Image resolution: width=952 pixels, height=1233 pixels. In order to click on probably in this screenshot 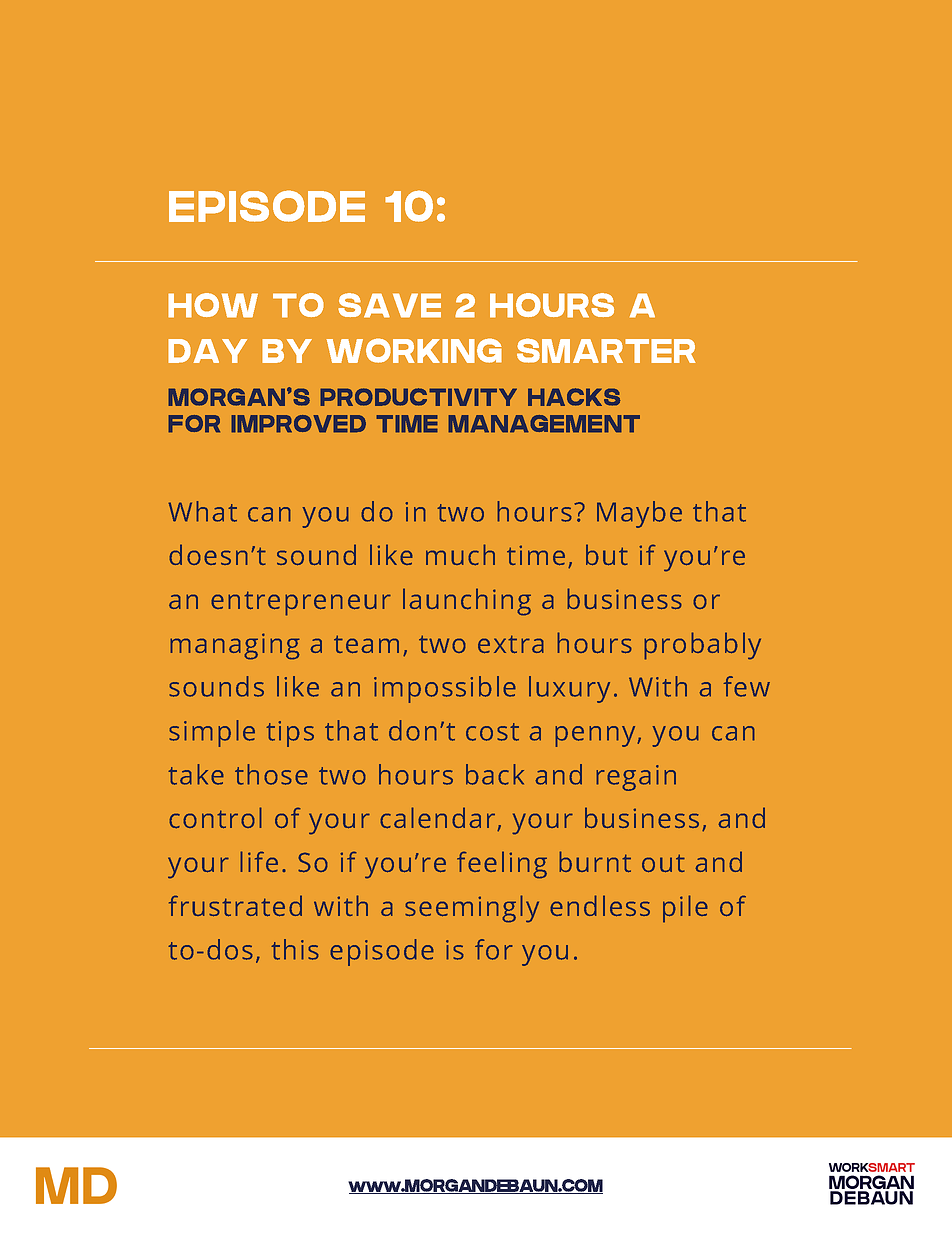, I will do `click(702, 646)`.
